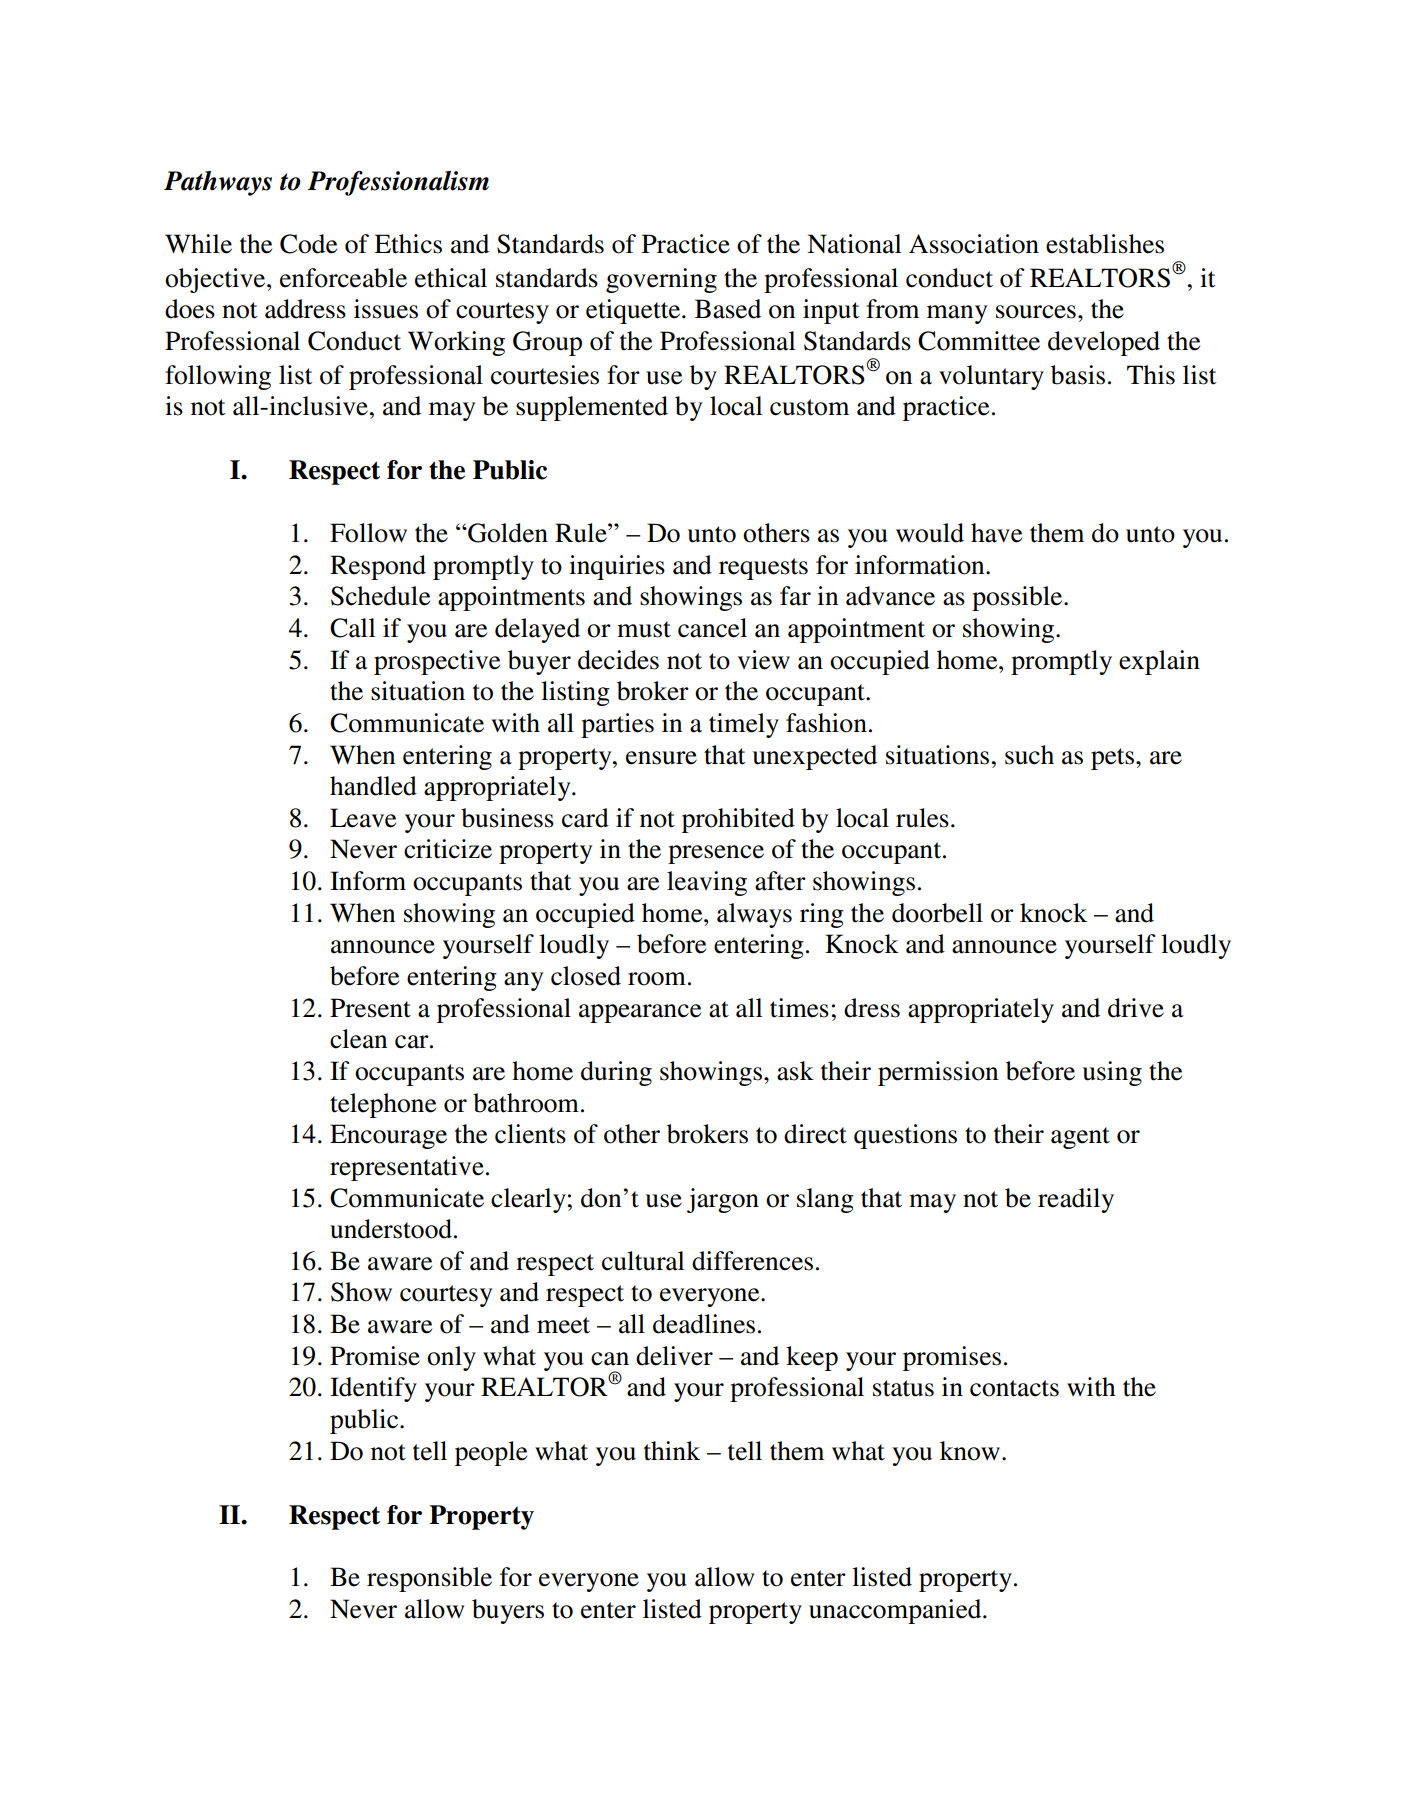 The image size is (1403, 1816). Describe the element at coordinates (618, 660) in the image. I see `decides` at that location.
